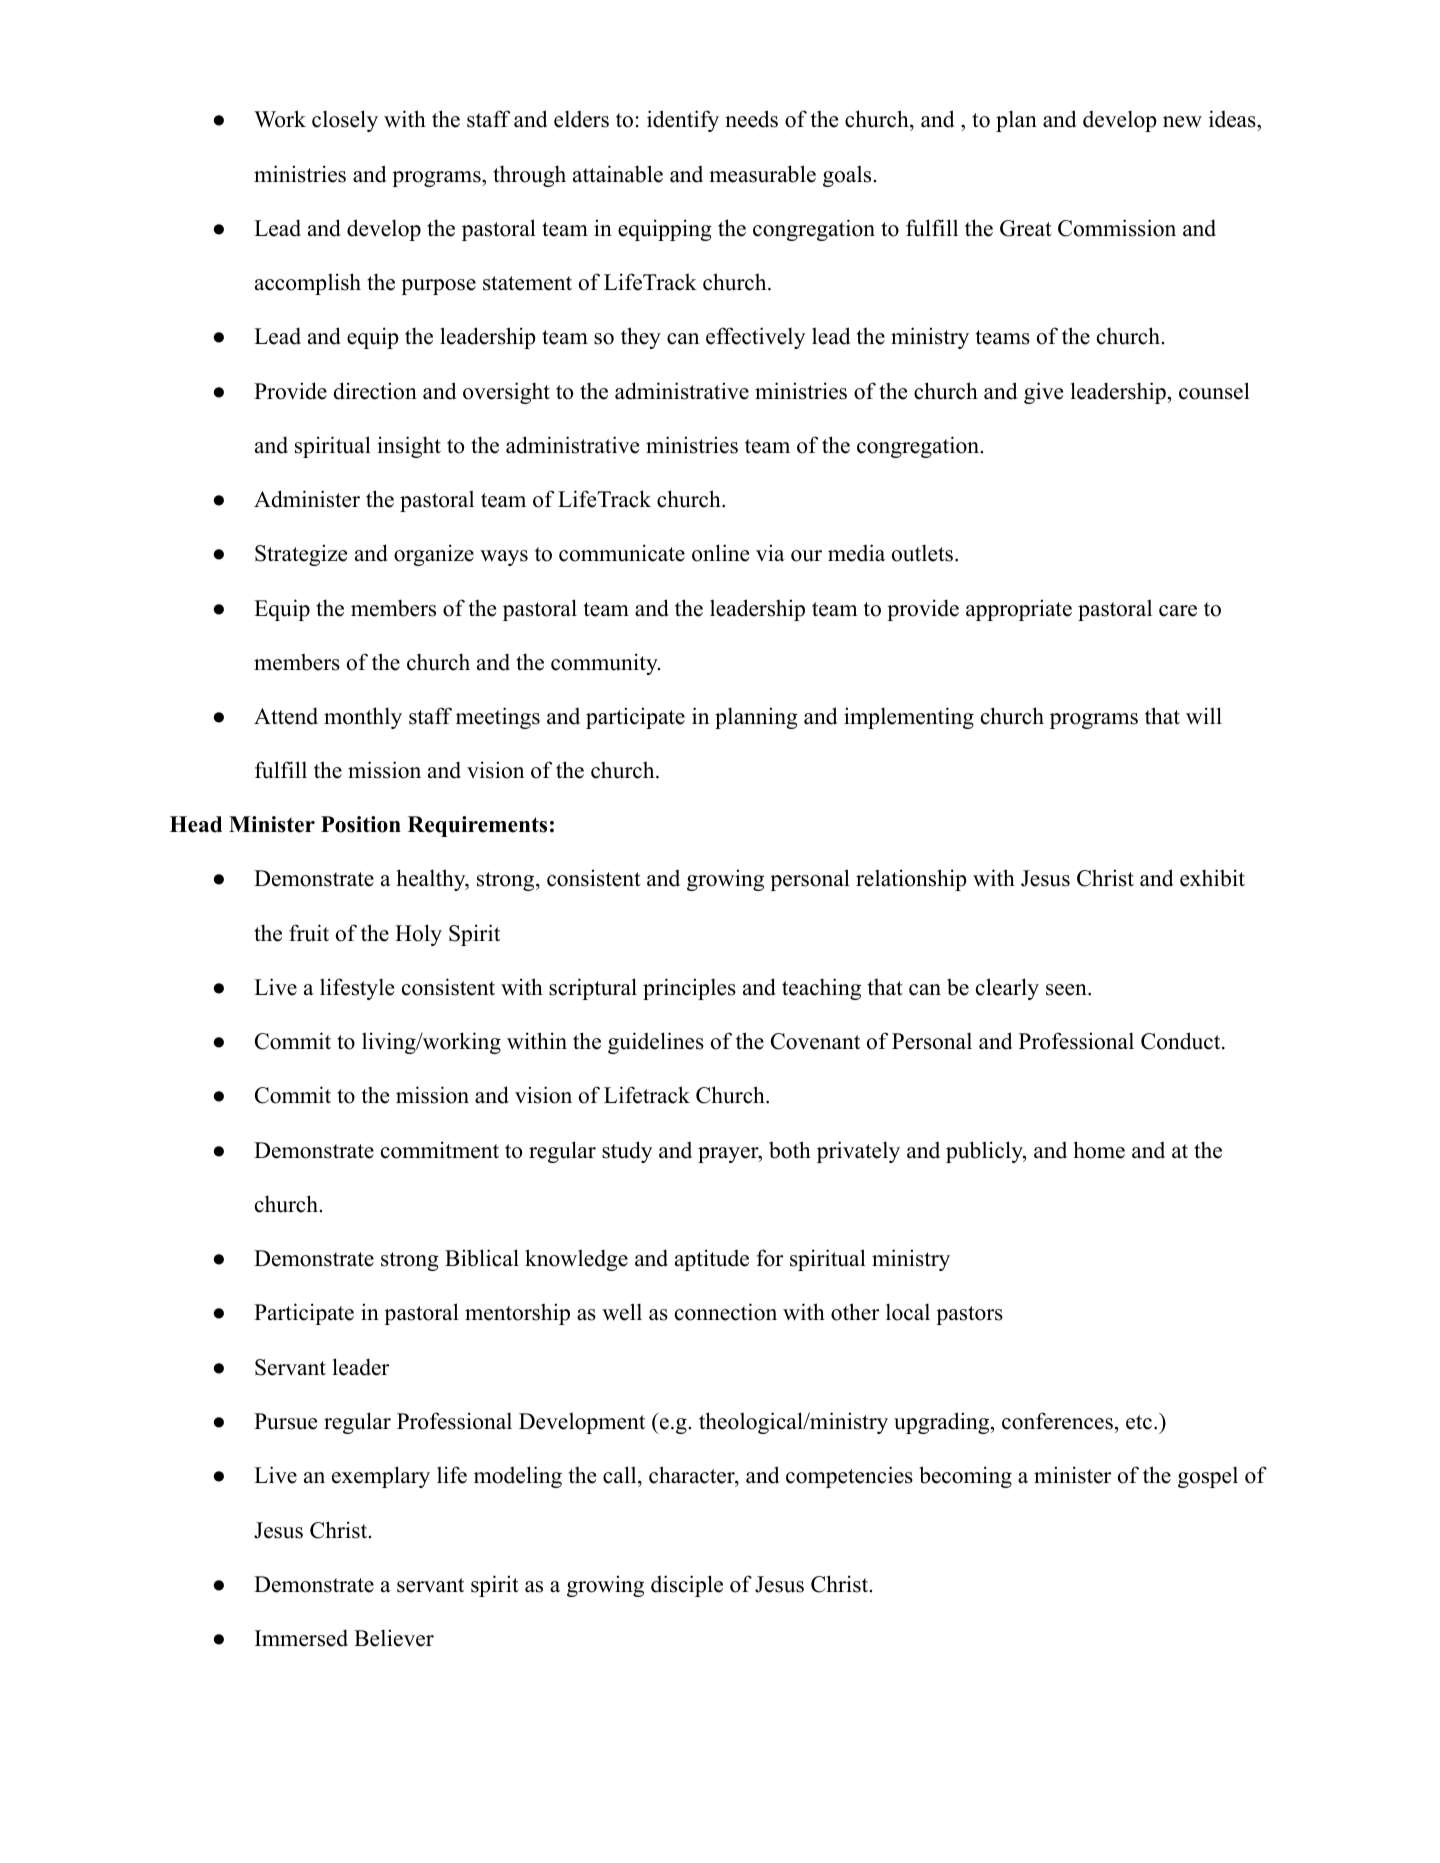 The width and height of the screenshot is (1440, 1863). I want to click on home, so click(1099, 1150).
